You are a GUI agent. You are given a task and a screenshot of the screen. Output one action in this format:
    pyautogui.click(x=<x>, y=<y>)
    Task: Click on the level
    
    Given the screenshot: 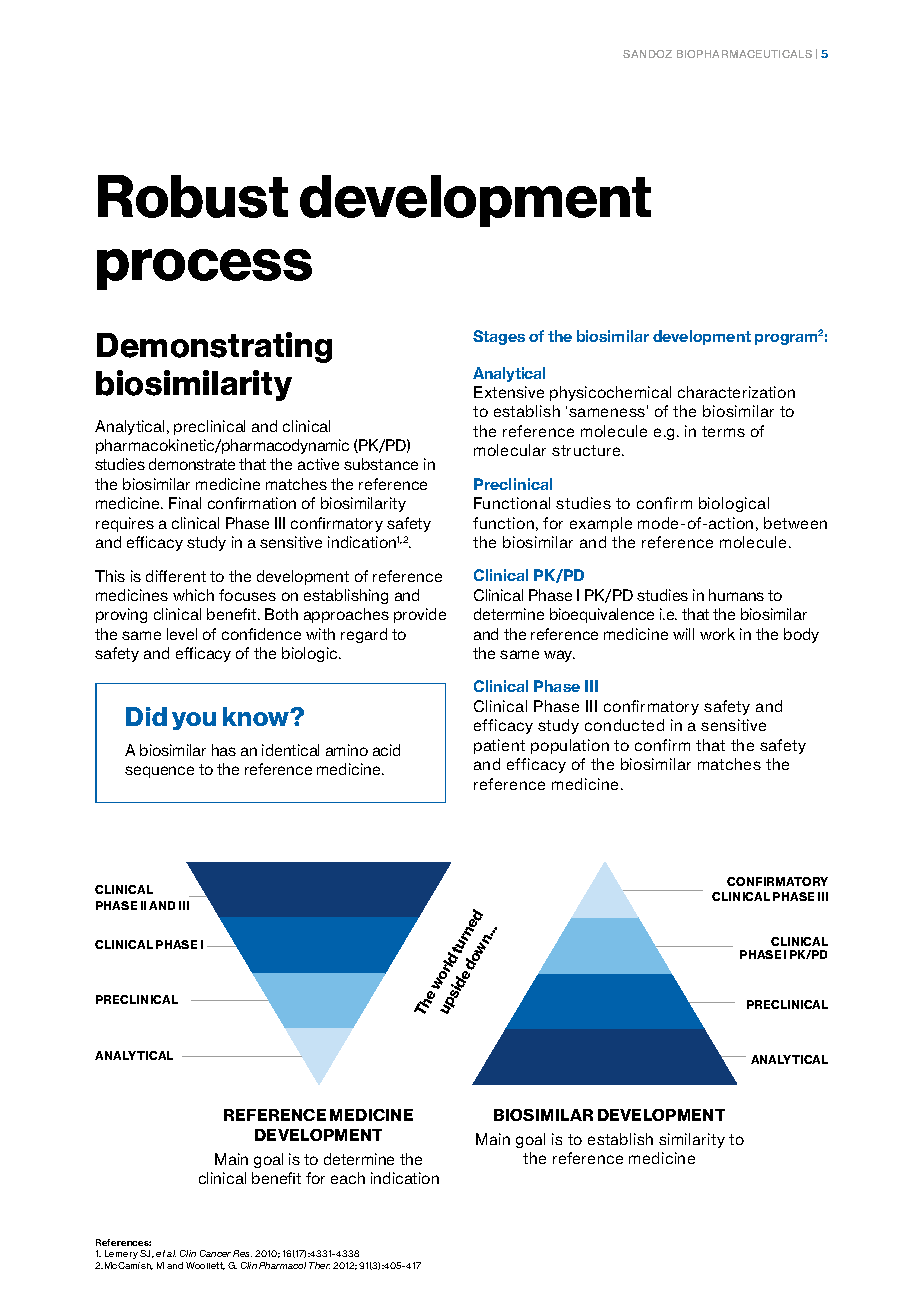 What is the action you would take?
    pyautogui.click(x=182, y=634)
